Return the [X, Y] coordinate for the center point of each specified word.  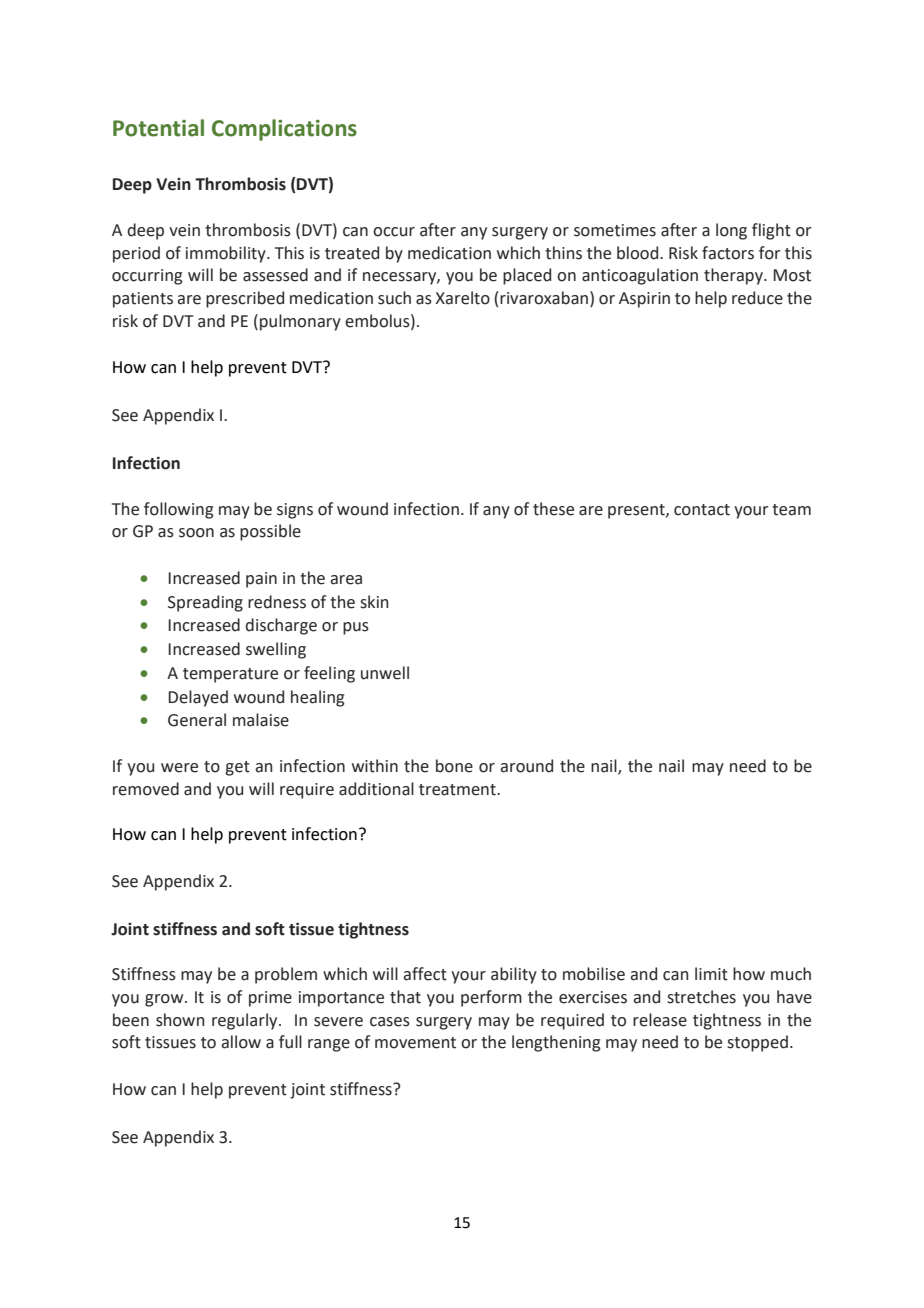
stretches [701, 997]
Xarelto [463, 298]
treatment [458, 790]
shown [180, 1020]
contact [702, 510]
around [526, 766]
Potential [158, 128]
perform [491, 998]
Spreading [205, 603]
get [237, 768]
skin [374, 602]
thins [563, 253]
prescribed [245, 299]
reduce [757, 298]
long [731, 231]
